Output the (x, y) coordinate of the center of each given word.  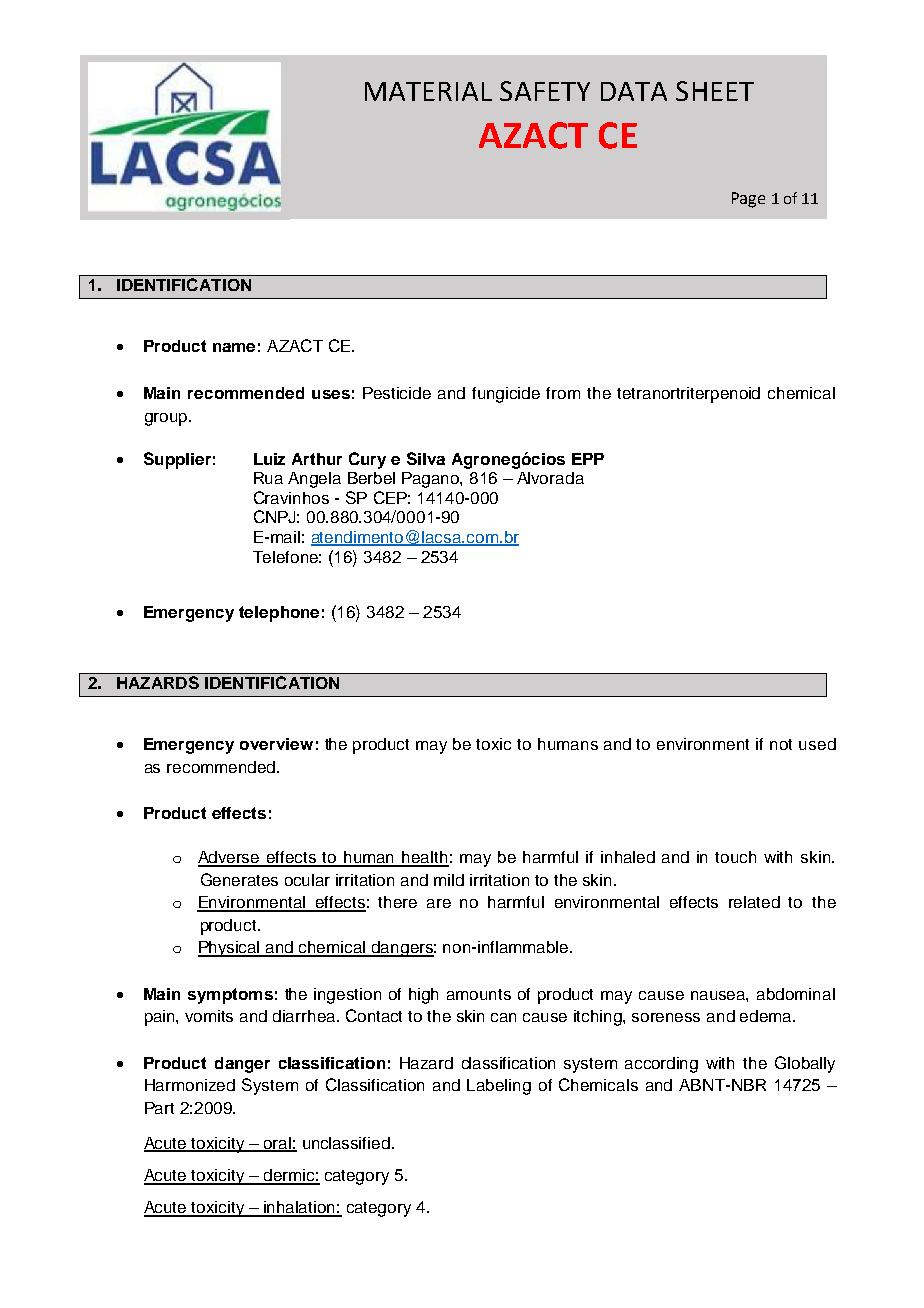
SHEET (715, 91)
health (424, 858)
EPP (588, 459)
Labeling (499, 1087)
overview (276, 744)
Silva (426, 458)
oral (277, 1144)
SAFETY (545, 91)
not (781, 744)
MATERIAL (428, 91)
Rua (268, 478)
